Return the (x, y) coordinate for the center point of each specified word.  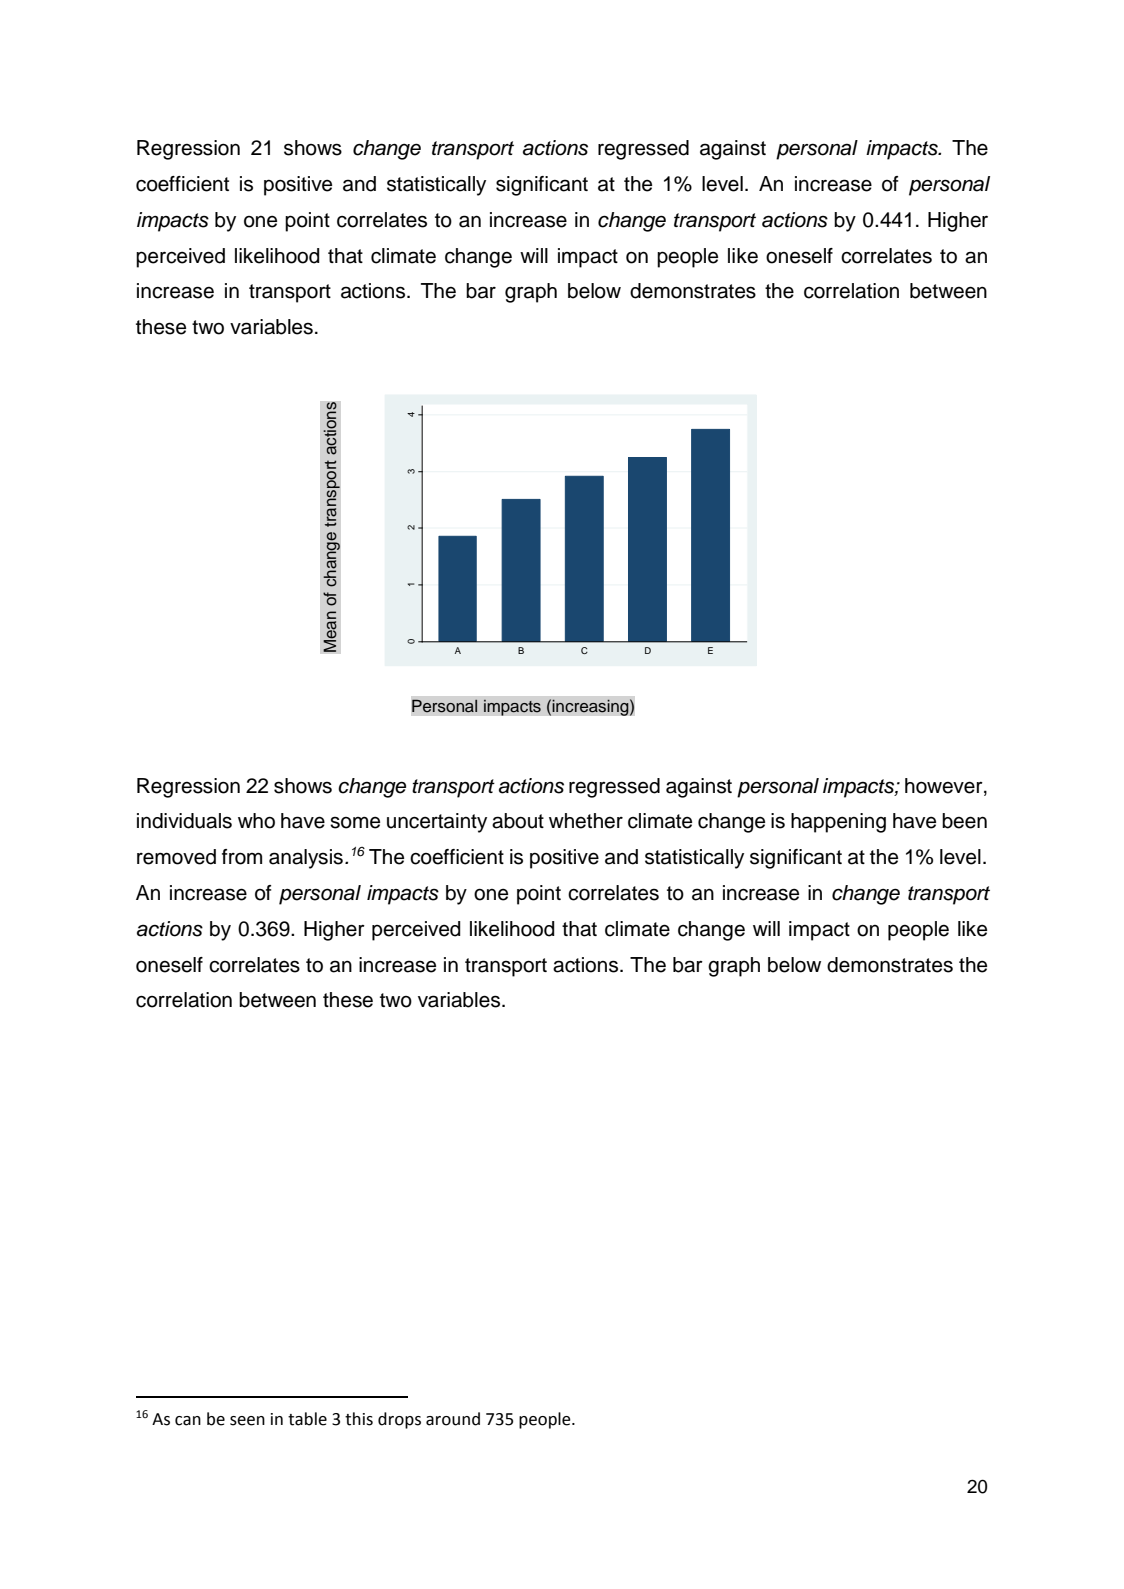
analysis (306, 859)
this (359, 1419)
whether (586, 821)
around (453, 1419)
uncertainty (437, 823)
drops (399, 1420)
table (307, 1419)
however (945, 786)
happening (838, 823)
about (518, 821)
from (242, 857)
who (256, 821)
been (964, 821)
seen (247, 1421)
